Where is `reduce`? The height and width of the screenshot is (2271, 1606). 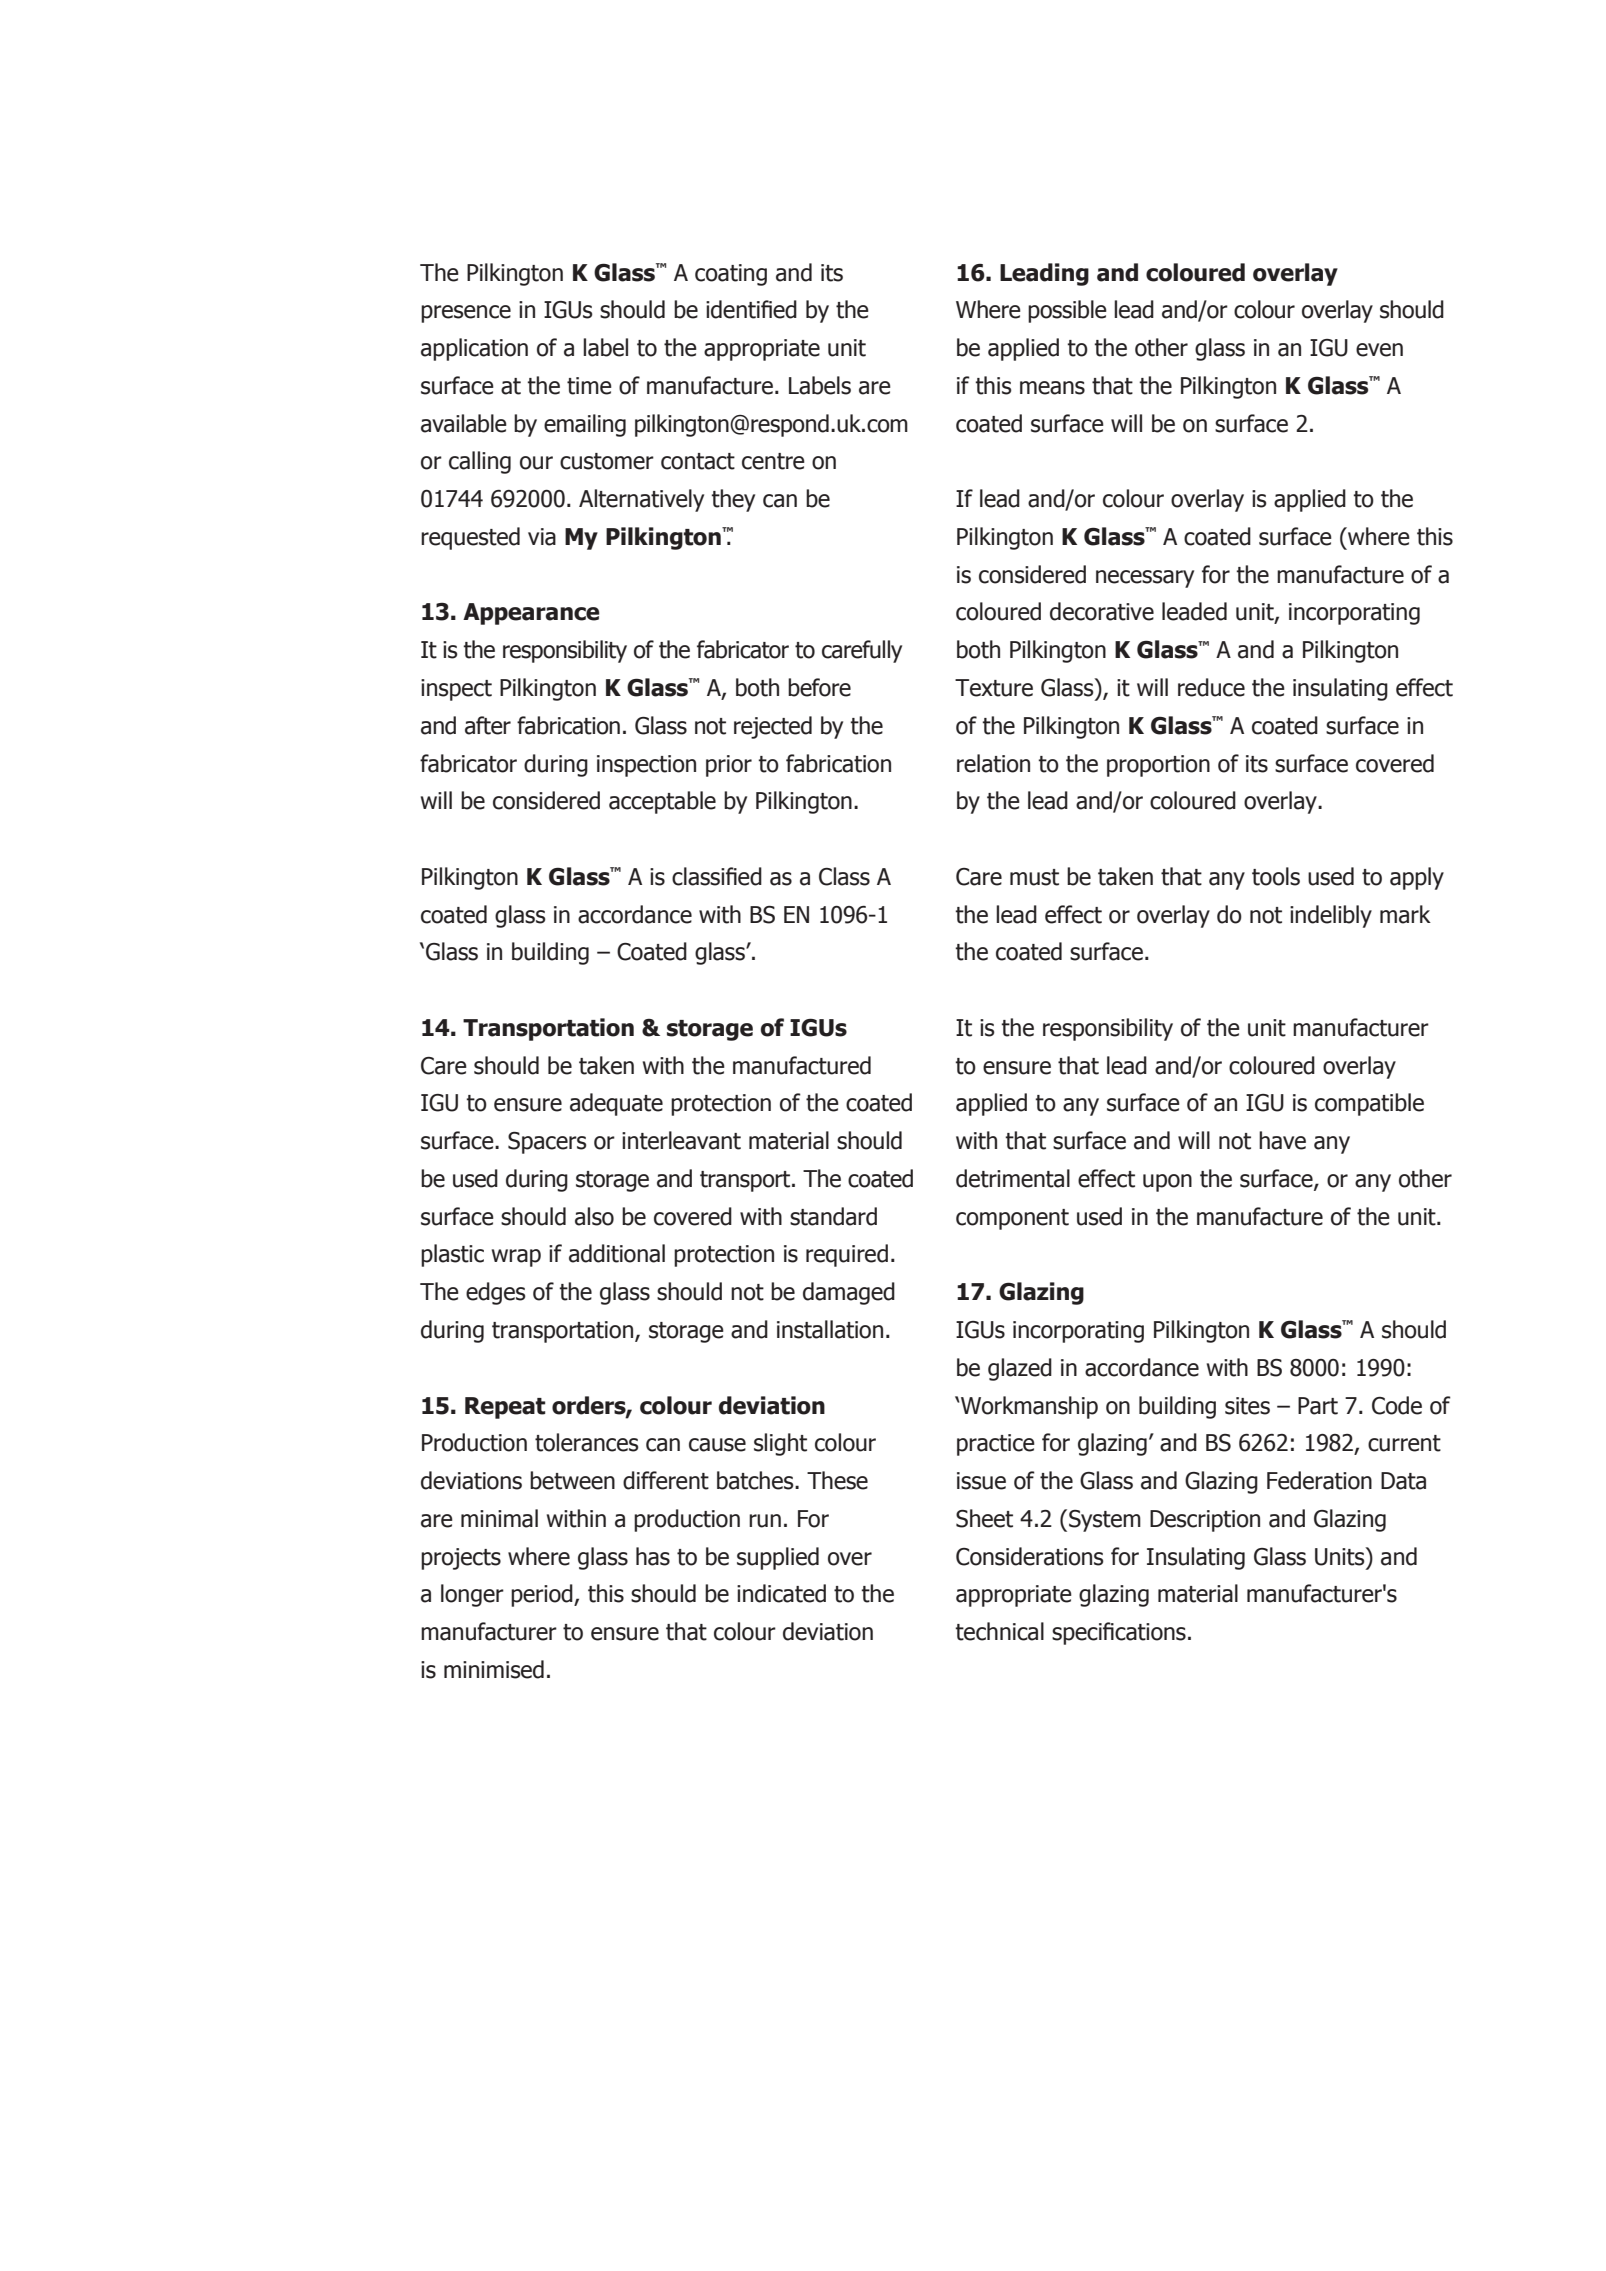
reduce is located at coordinates (1211, 687).
